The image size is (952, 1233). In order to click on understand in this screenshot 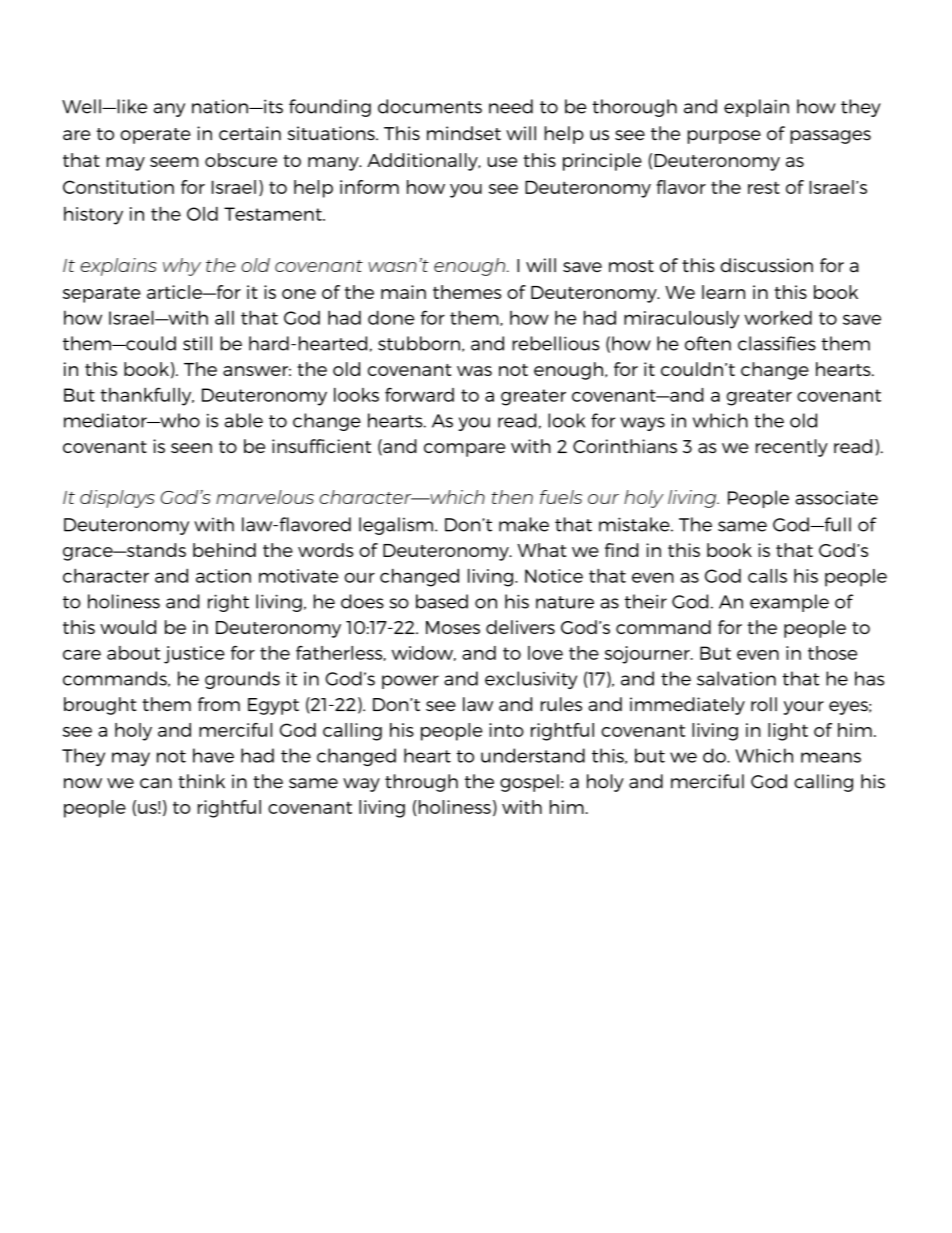, I will do `click(533, 755)`.
